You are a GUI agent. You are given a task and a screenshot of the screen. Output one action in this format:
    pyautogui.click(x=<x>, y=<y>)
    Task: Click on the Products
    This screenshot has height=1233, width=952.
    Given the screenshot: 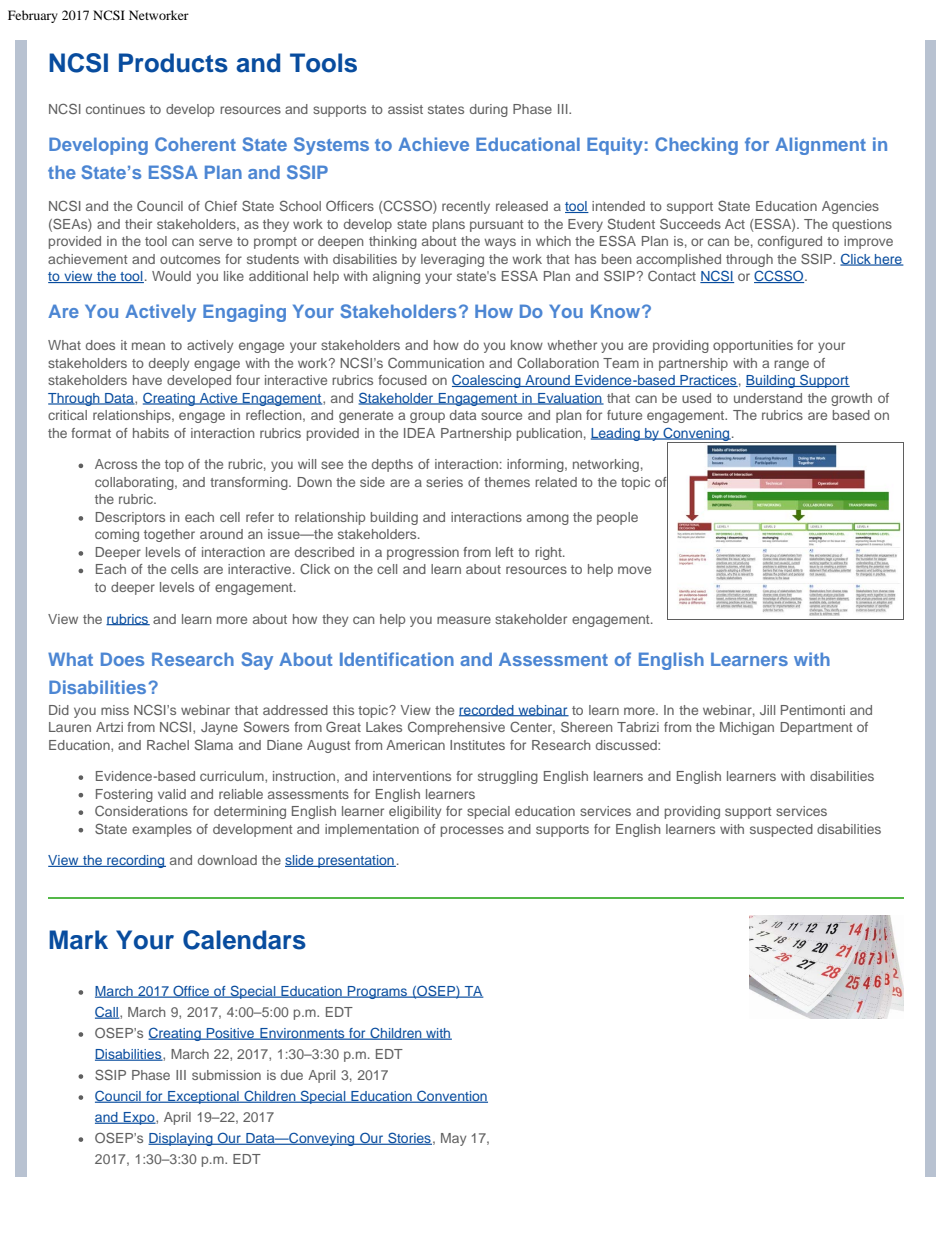 What is the action you would take?
    pyautogui.click(x=173, y=63)
